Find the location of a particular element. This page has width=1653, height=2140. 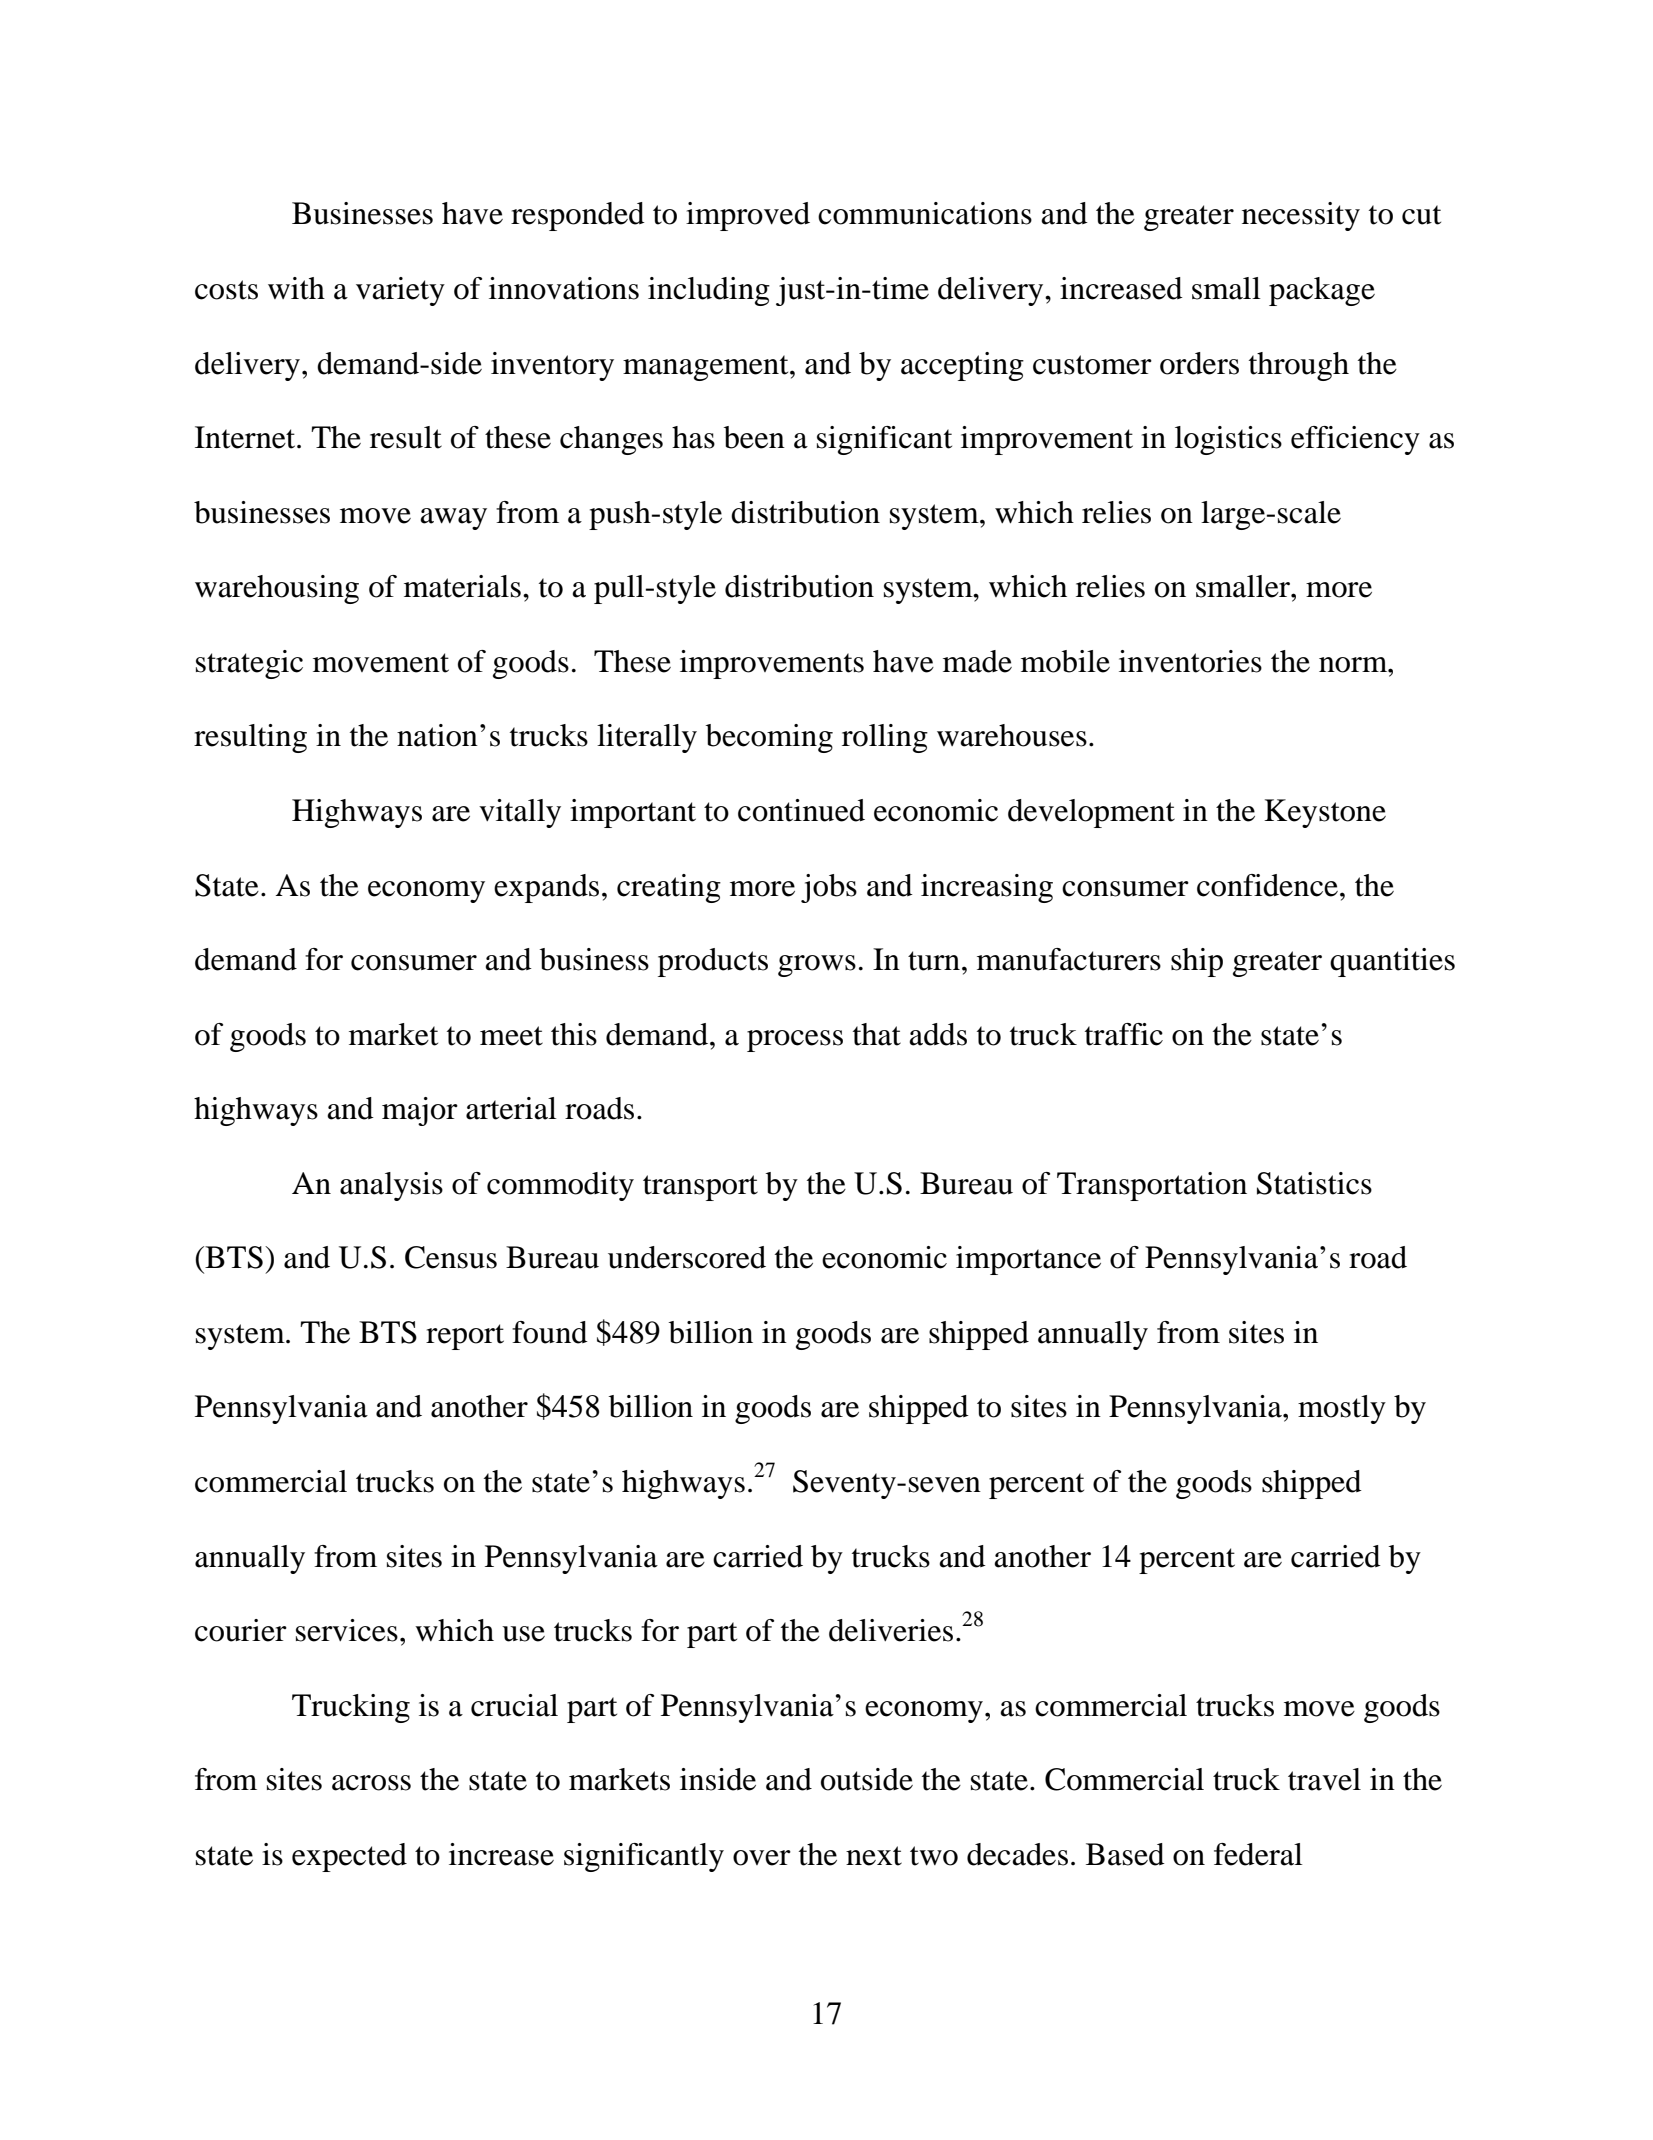

made is located at coordinates (977, 661).
